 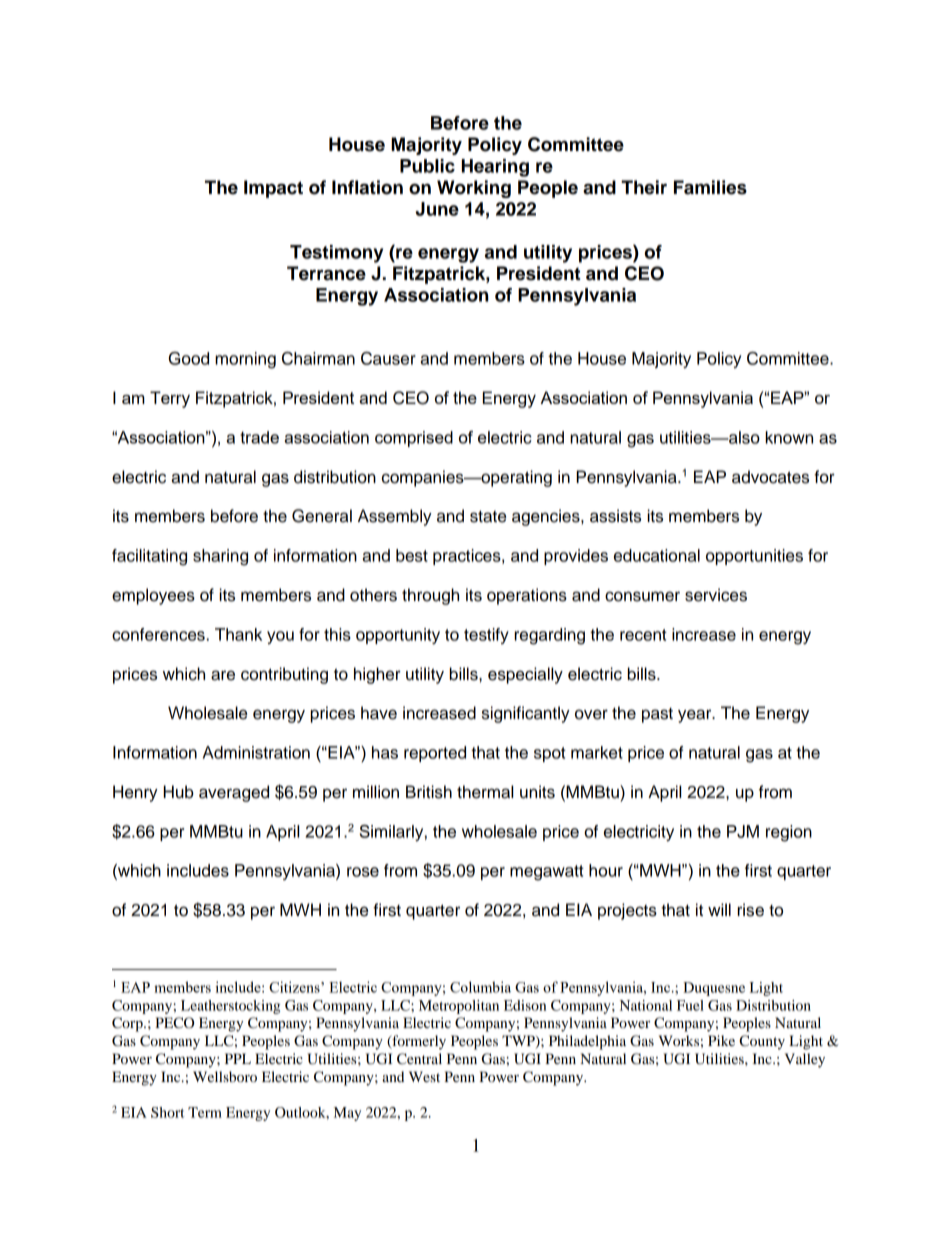 What do you see at coordinates (716, 595) in the page?
I see `services` at bounding box center [716, 595].
